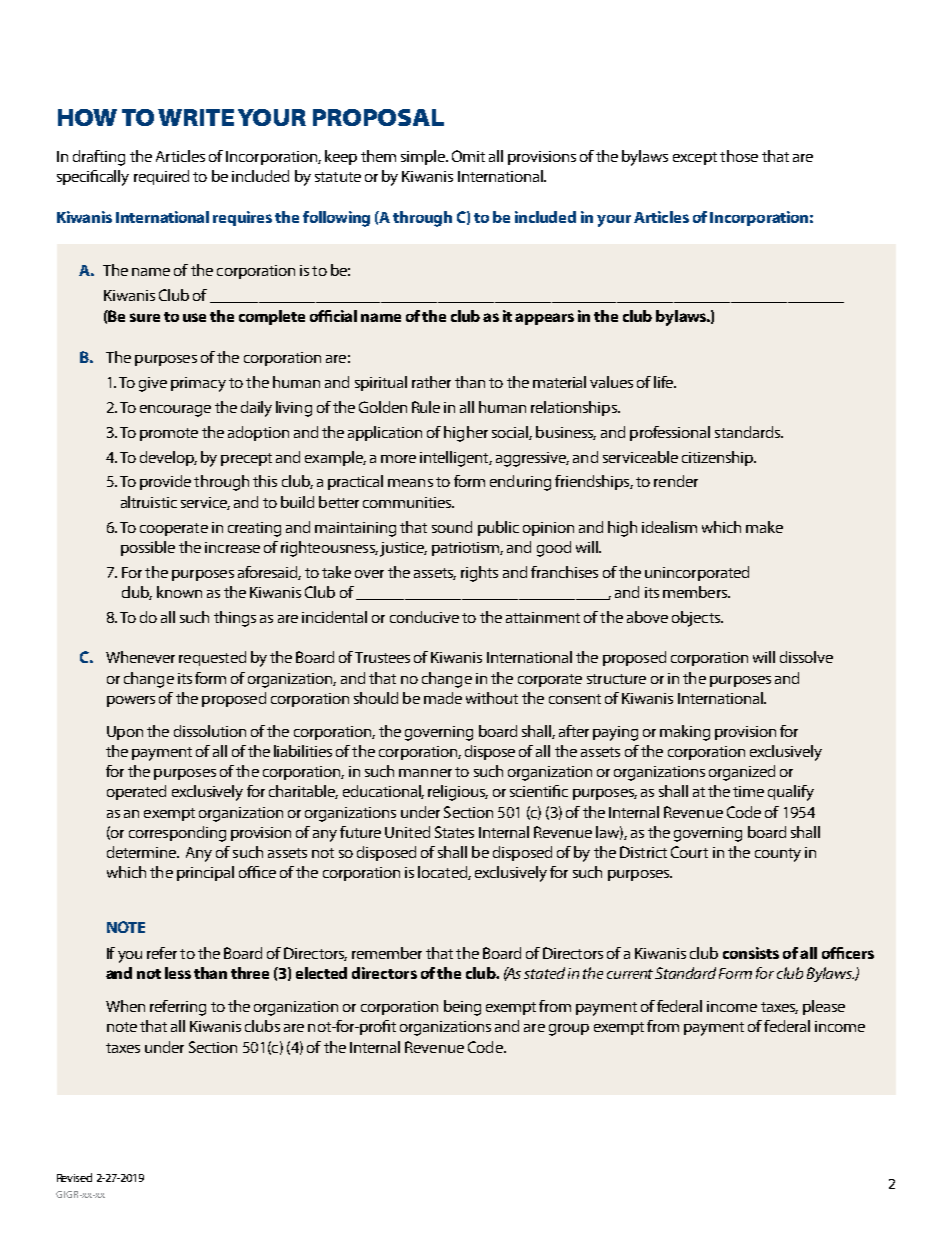 This screenshot has width=952, height=1233. What do you see at coordinates (426, 407) in the screenshot?
I see `Rule` at bounding box center [426, 407].
